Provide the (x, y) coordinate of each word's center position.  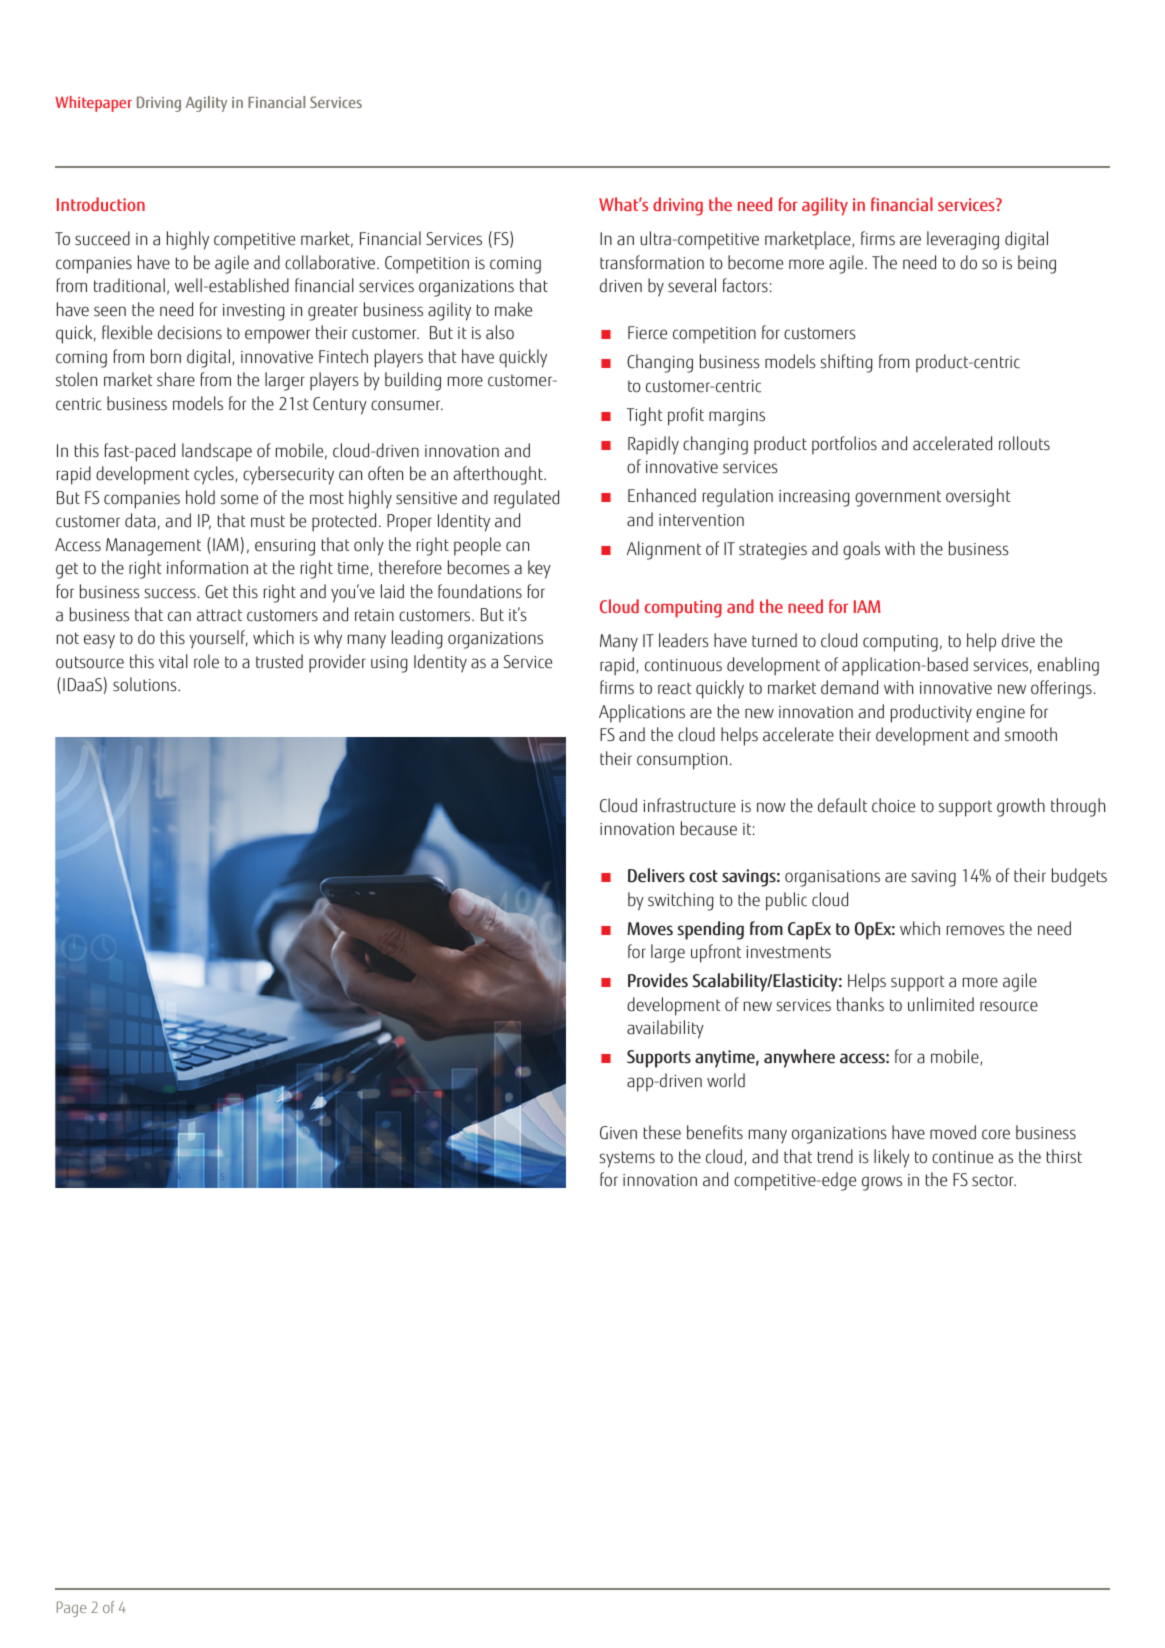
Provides (658, 980)
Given (618, 1133)
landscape (217, 452)
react (674, 688)
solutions (146, 684)
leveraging (963, 240)
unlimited (941, 1004)
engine (1000, 714)
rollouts (1024, 443)
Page (71, 1609)
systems (627, 1159)
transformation (652, 262)
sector (994, 1180)
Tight (644, 416)
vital (173, 661)
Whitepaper (93, 104)
